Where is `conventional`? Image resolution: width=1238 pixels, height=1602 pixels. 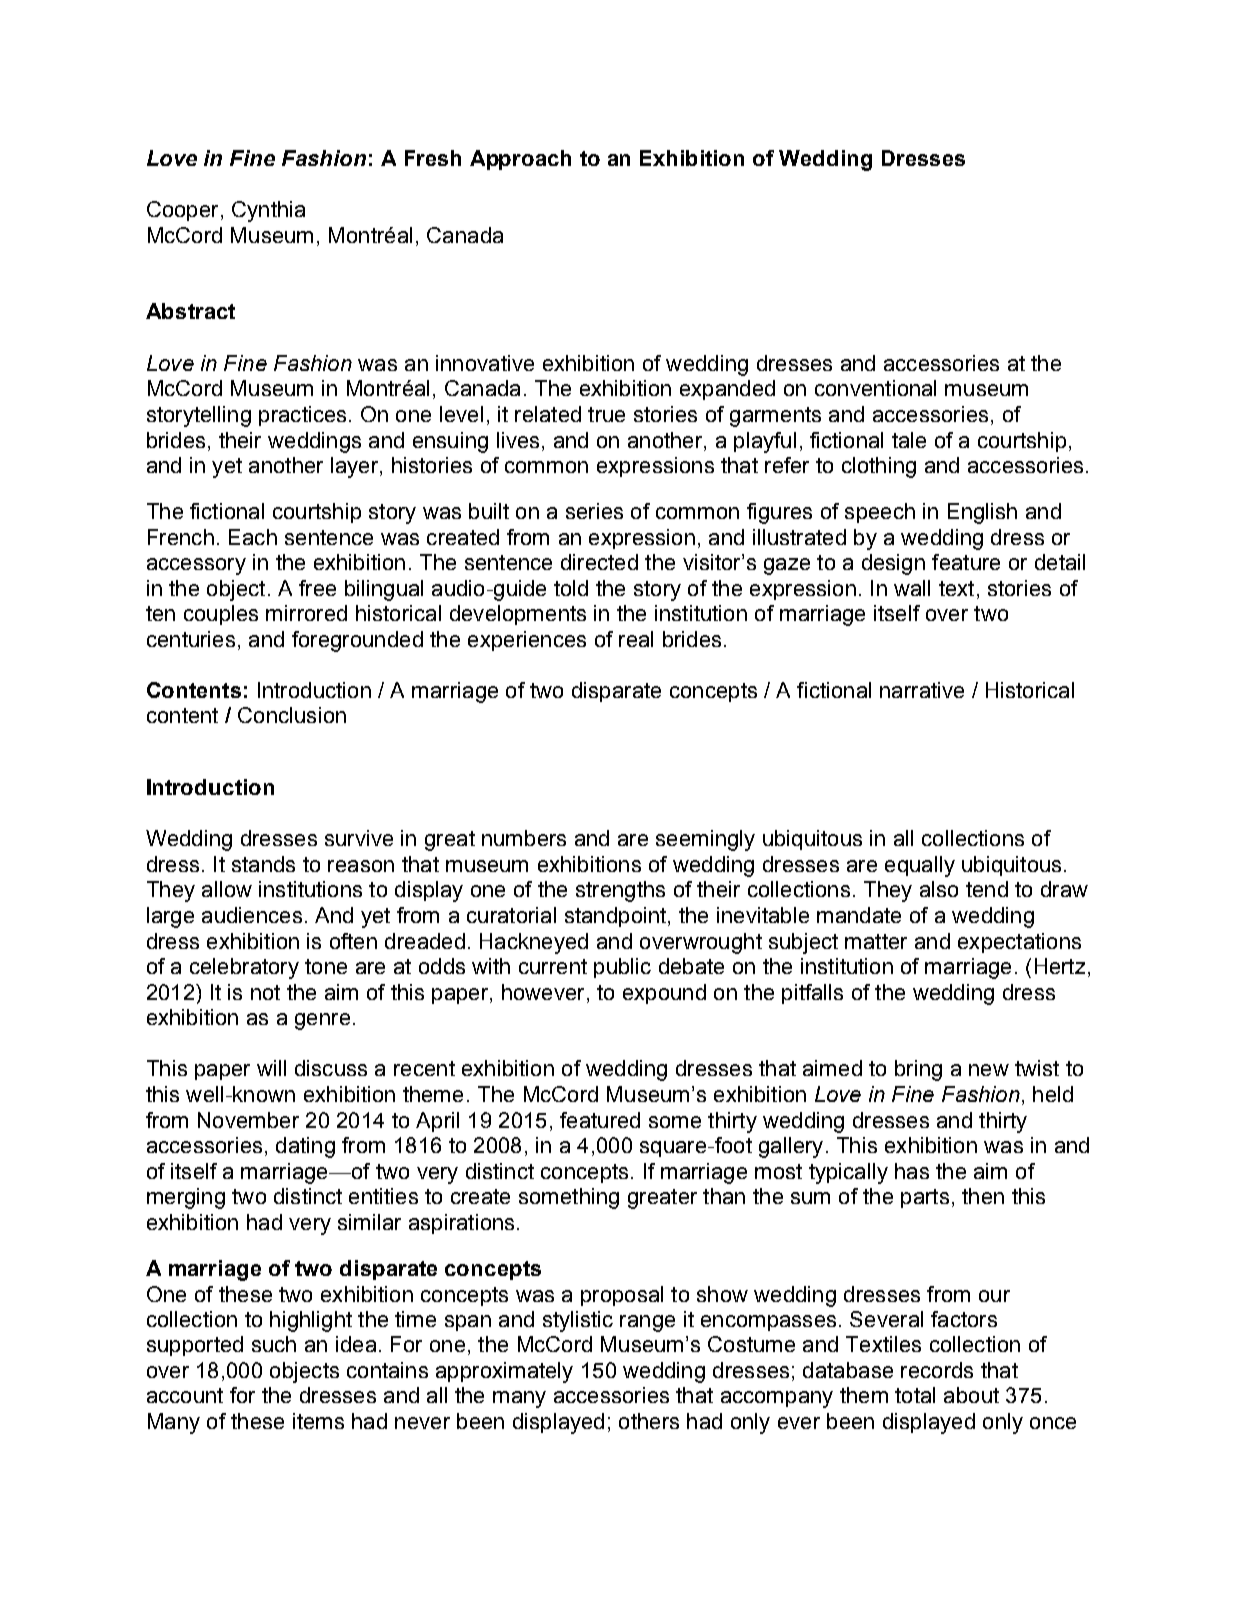 conventional is located at coordinates (875, 388).
